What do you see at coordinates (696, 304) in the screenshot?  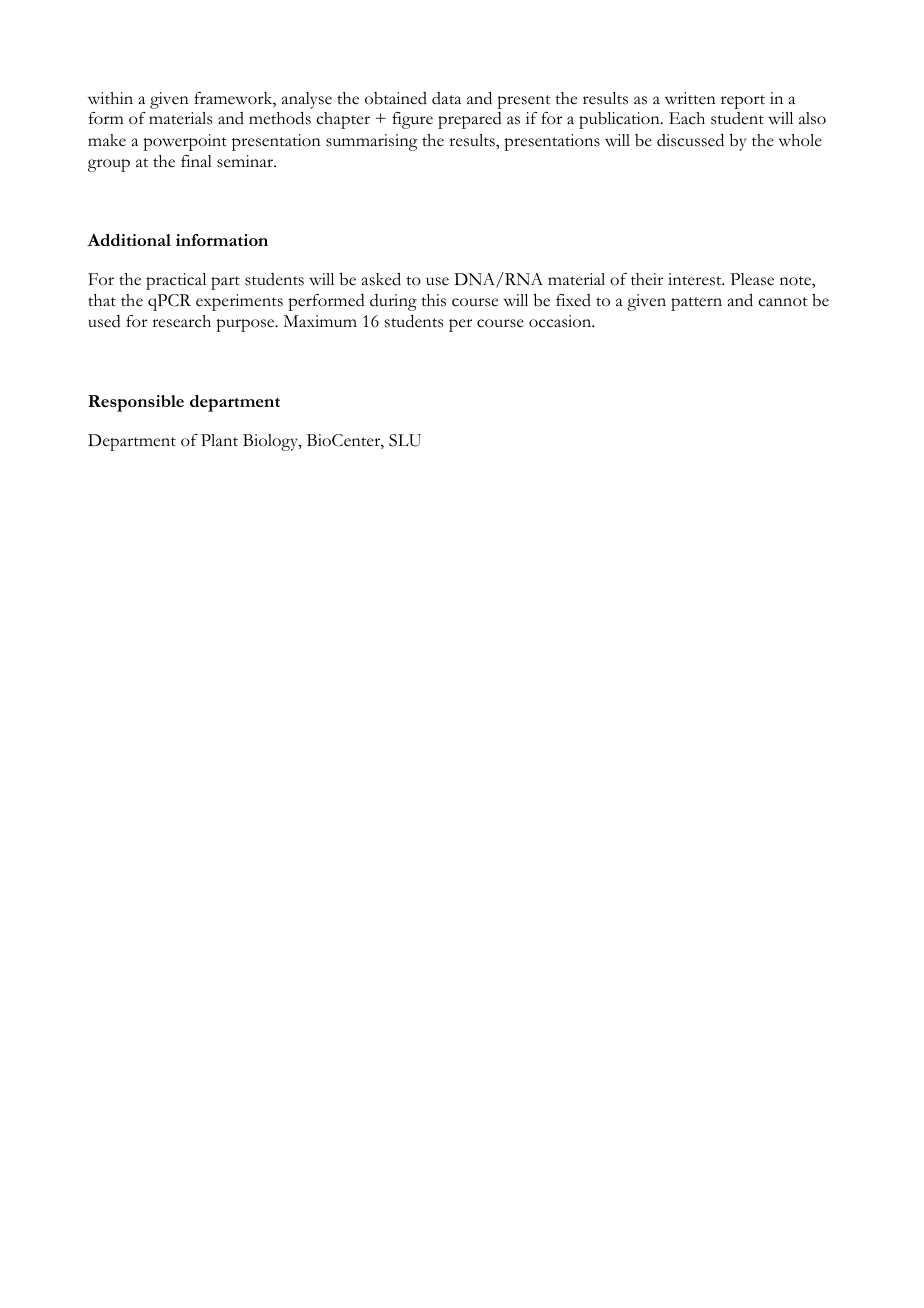 I see `pattern` at bounding box center [696, 304].
